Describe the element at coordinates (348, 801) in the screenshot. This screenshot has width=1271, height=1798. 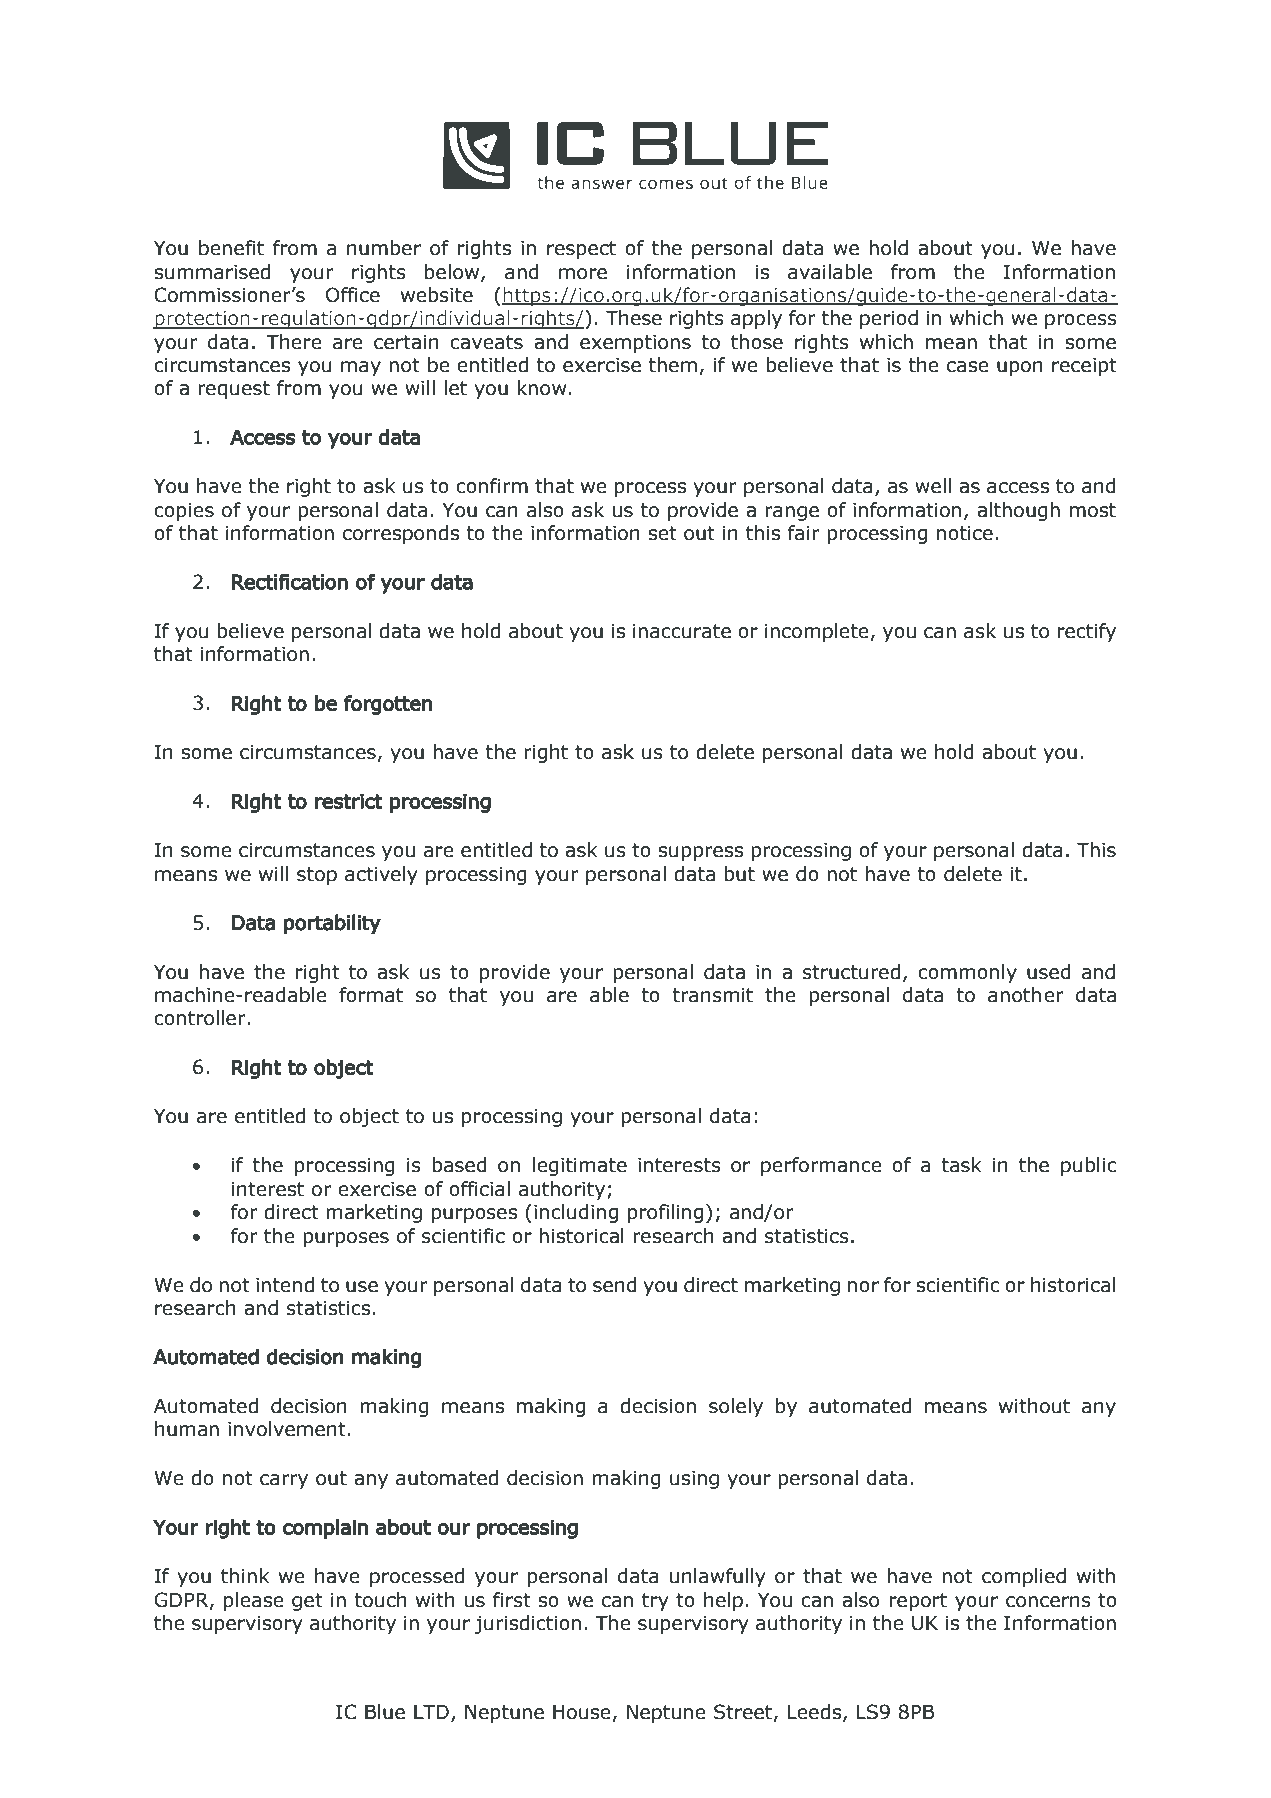
I see `restrict` at that location.
